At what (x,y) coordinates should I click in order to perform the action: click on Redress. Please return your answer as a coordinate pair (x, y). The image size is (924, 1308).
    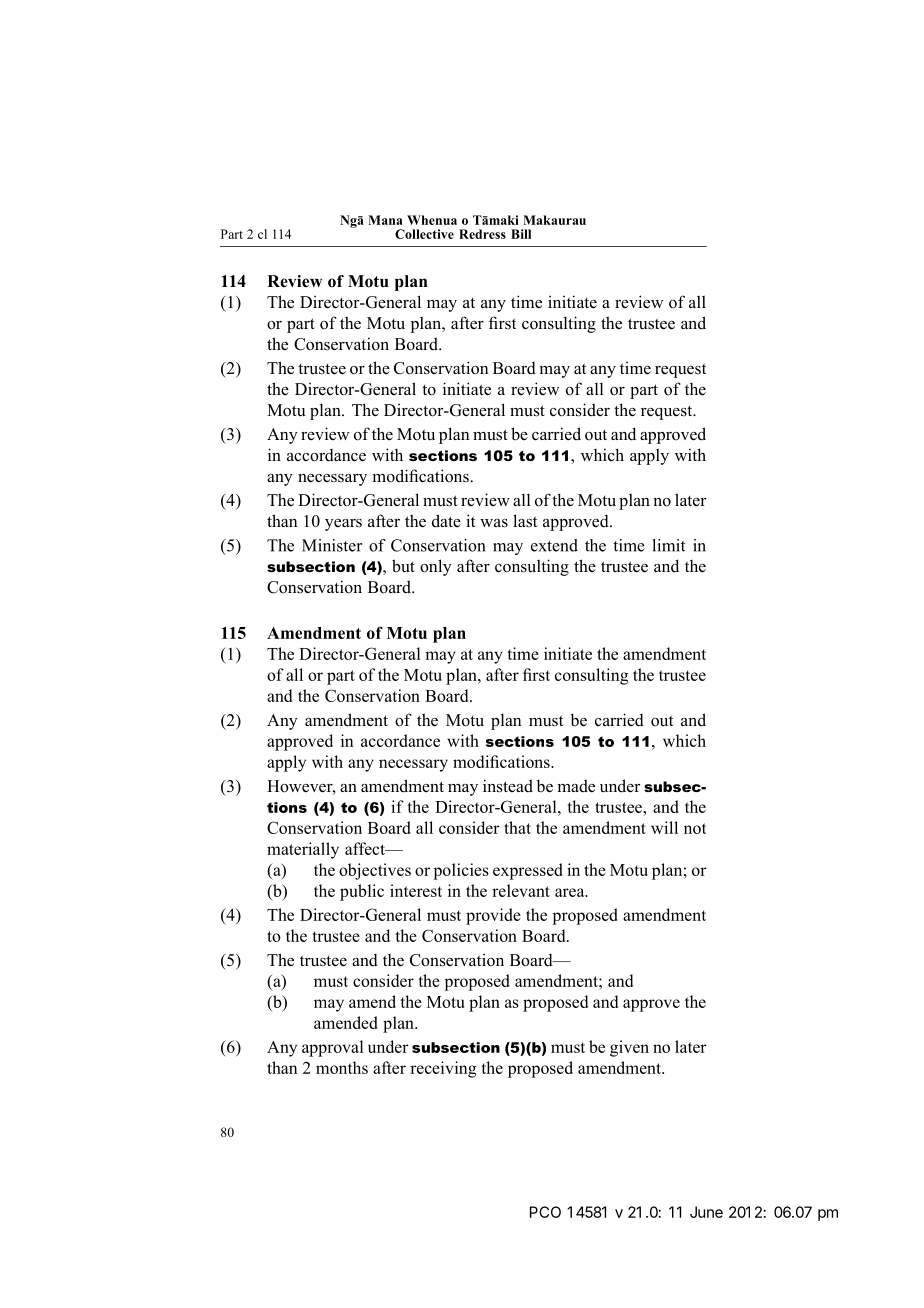
    Looking at the image, I should click on (482, 234).
